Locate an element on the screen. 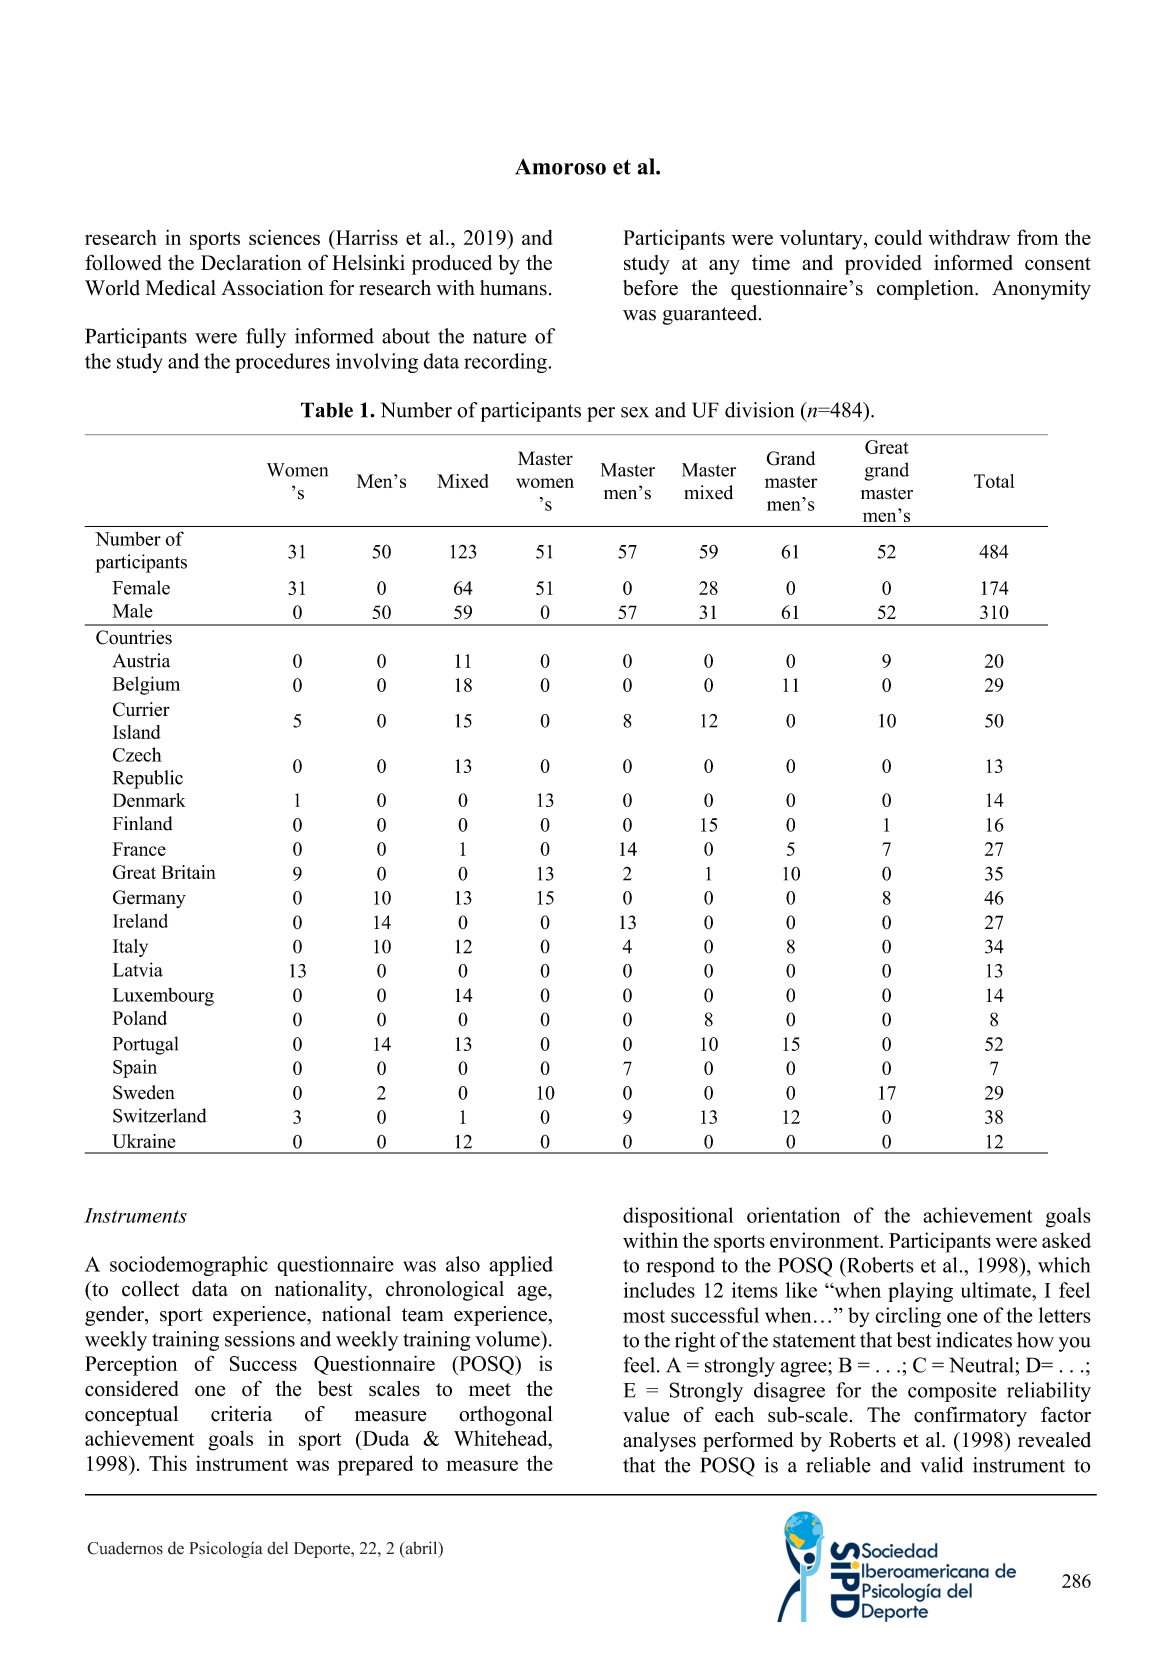 The width and height of the screenshot is (1174, 1661). could is located at coordinates (898, 237).
